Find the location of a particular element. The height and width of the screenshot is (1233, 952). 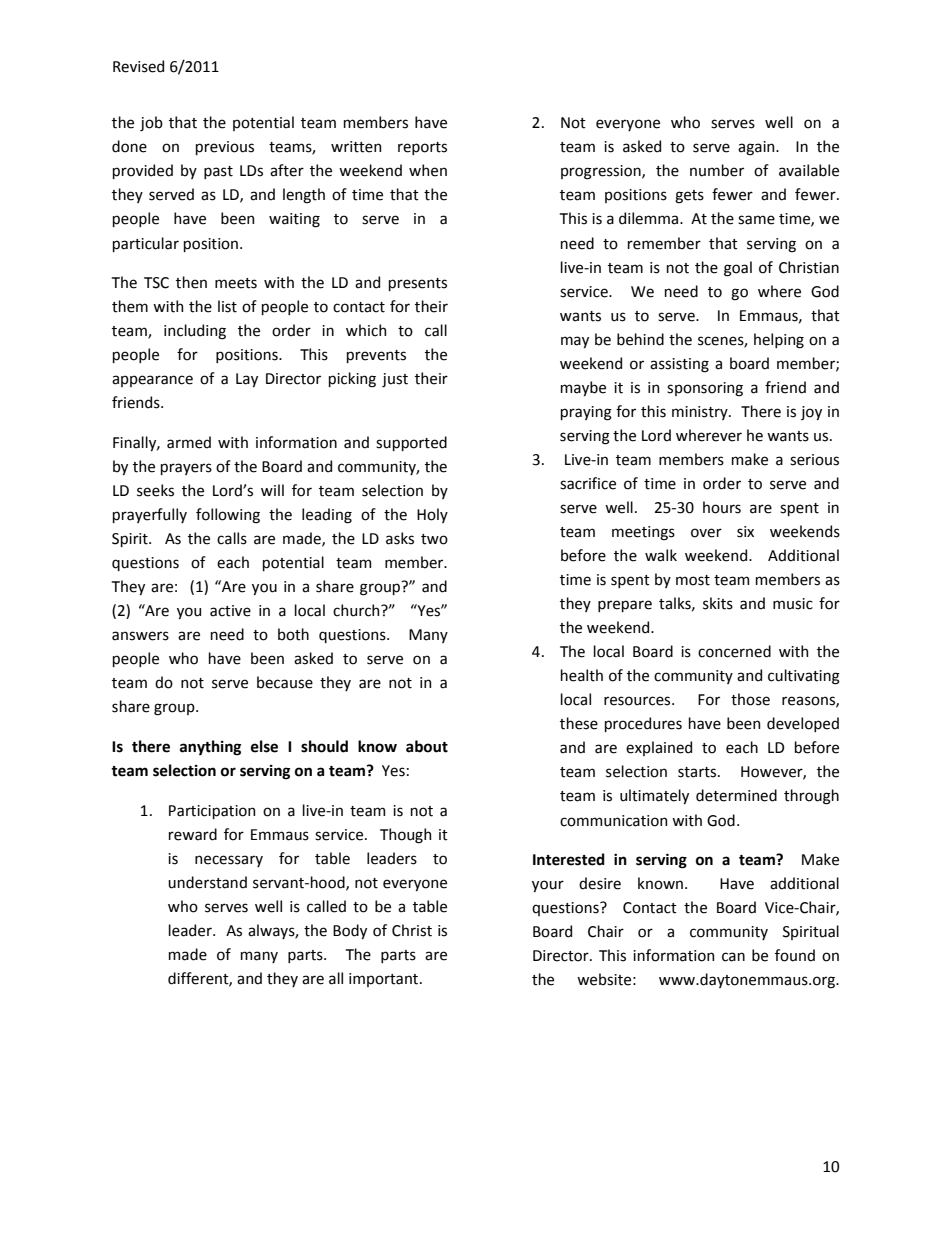

skits is located at coordinates (718, 603).
